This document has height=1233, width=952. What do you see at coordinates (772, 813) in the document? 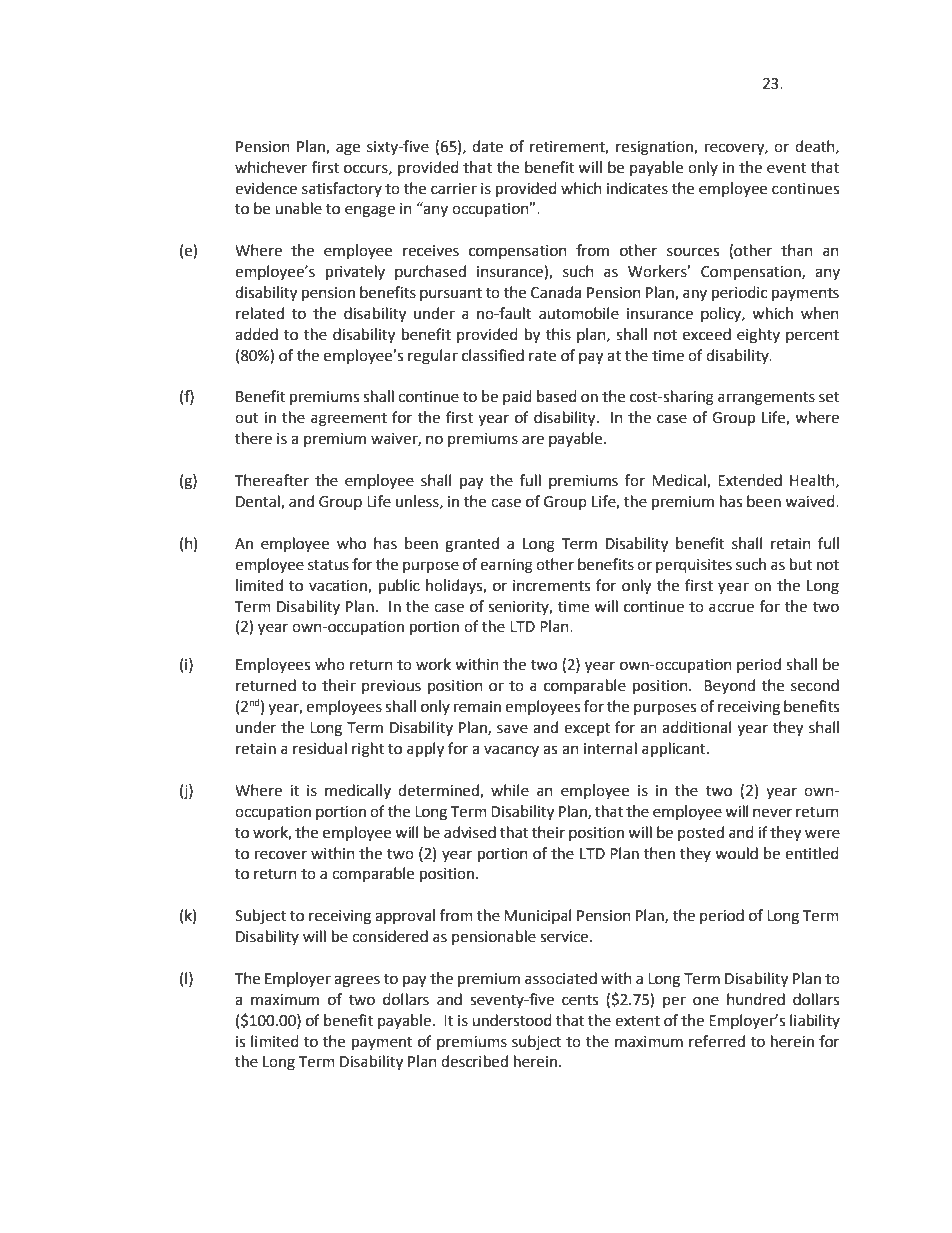
I see `never` at bounding box center [772, 813].
